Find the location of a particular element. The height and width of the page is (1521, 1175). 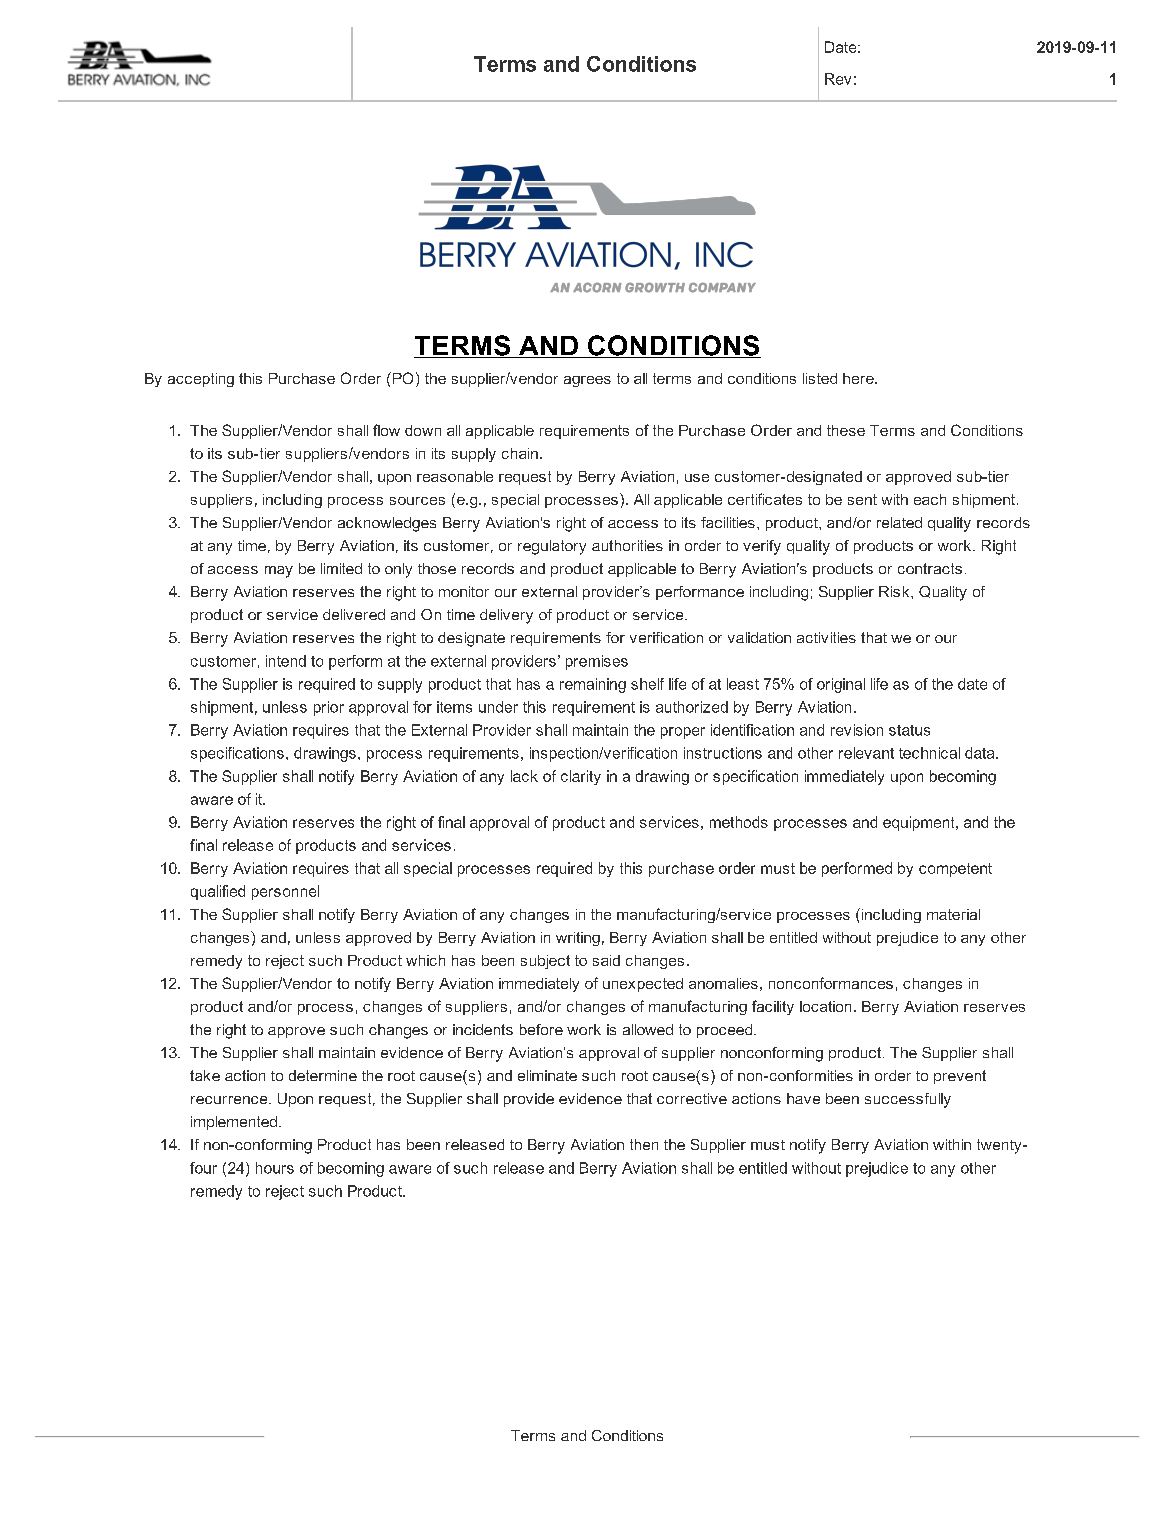

agrees is located at coordinates (587, 381).
